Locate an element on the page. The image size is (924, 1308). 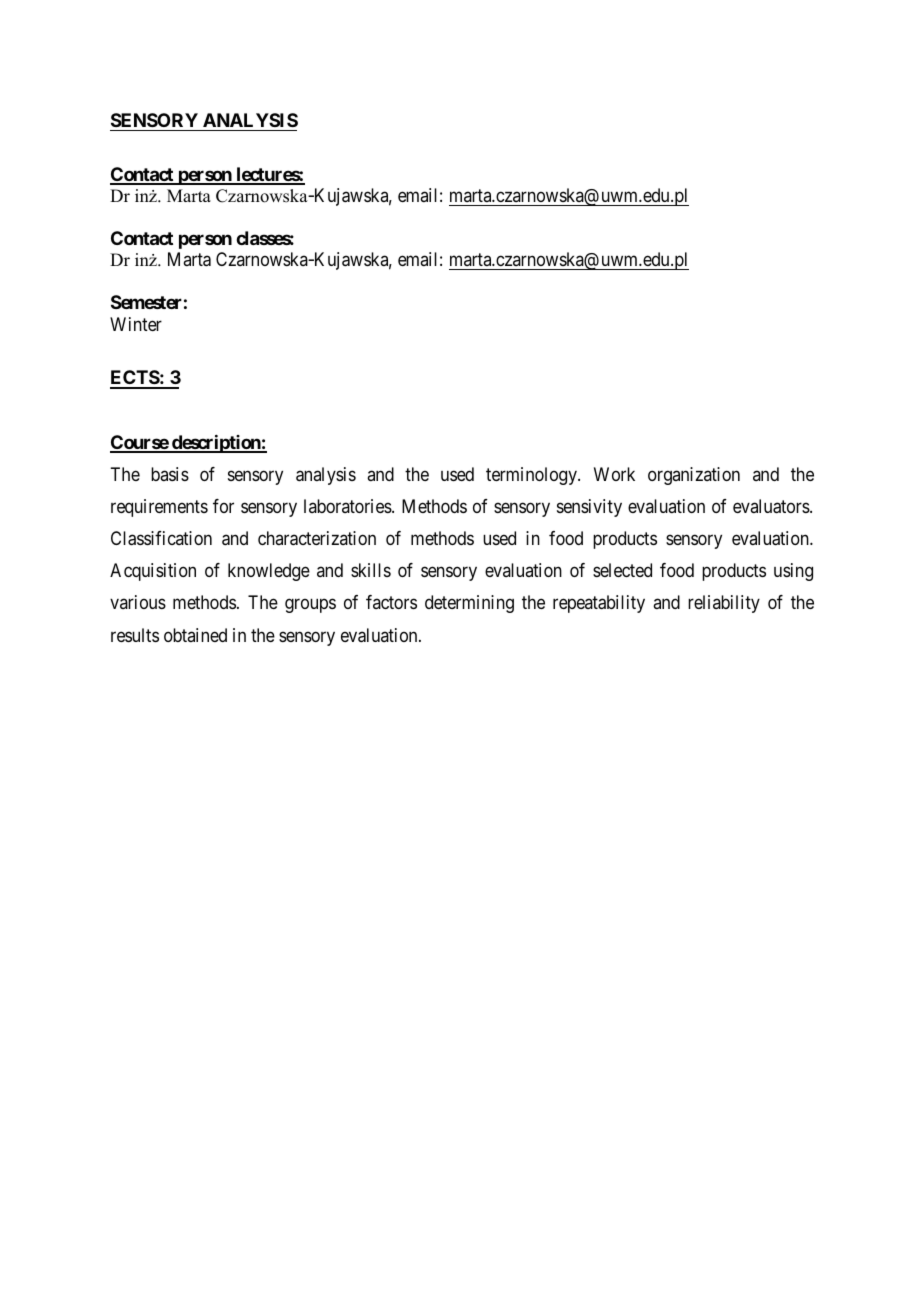
obtained is located at coordinates (195, 635).
